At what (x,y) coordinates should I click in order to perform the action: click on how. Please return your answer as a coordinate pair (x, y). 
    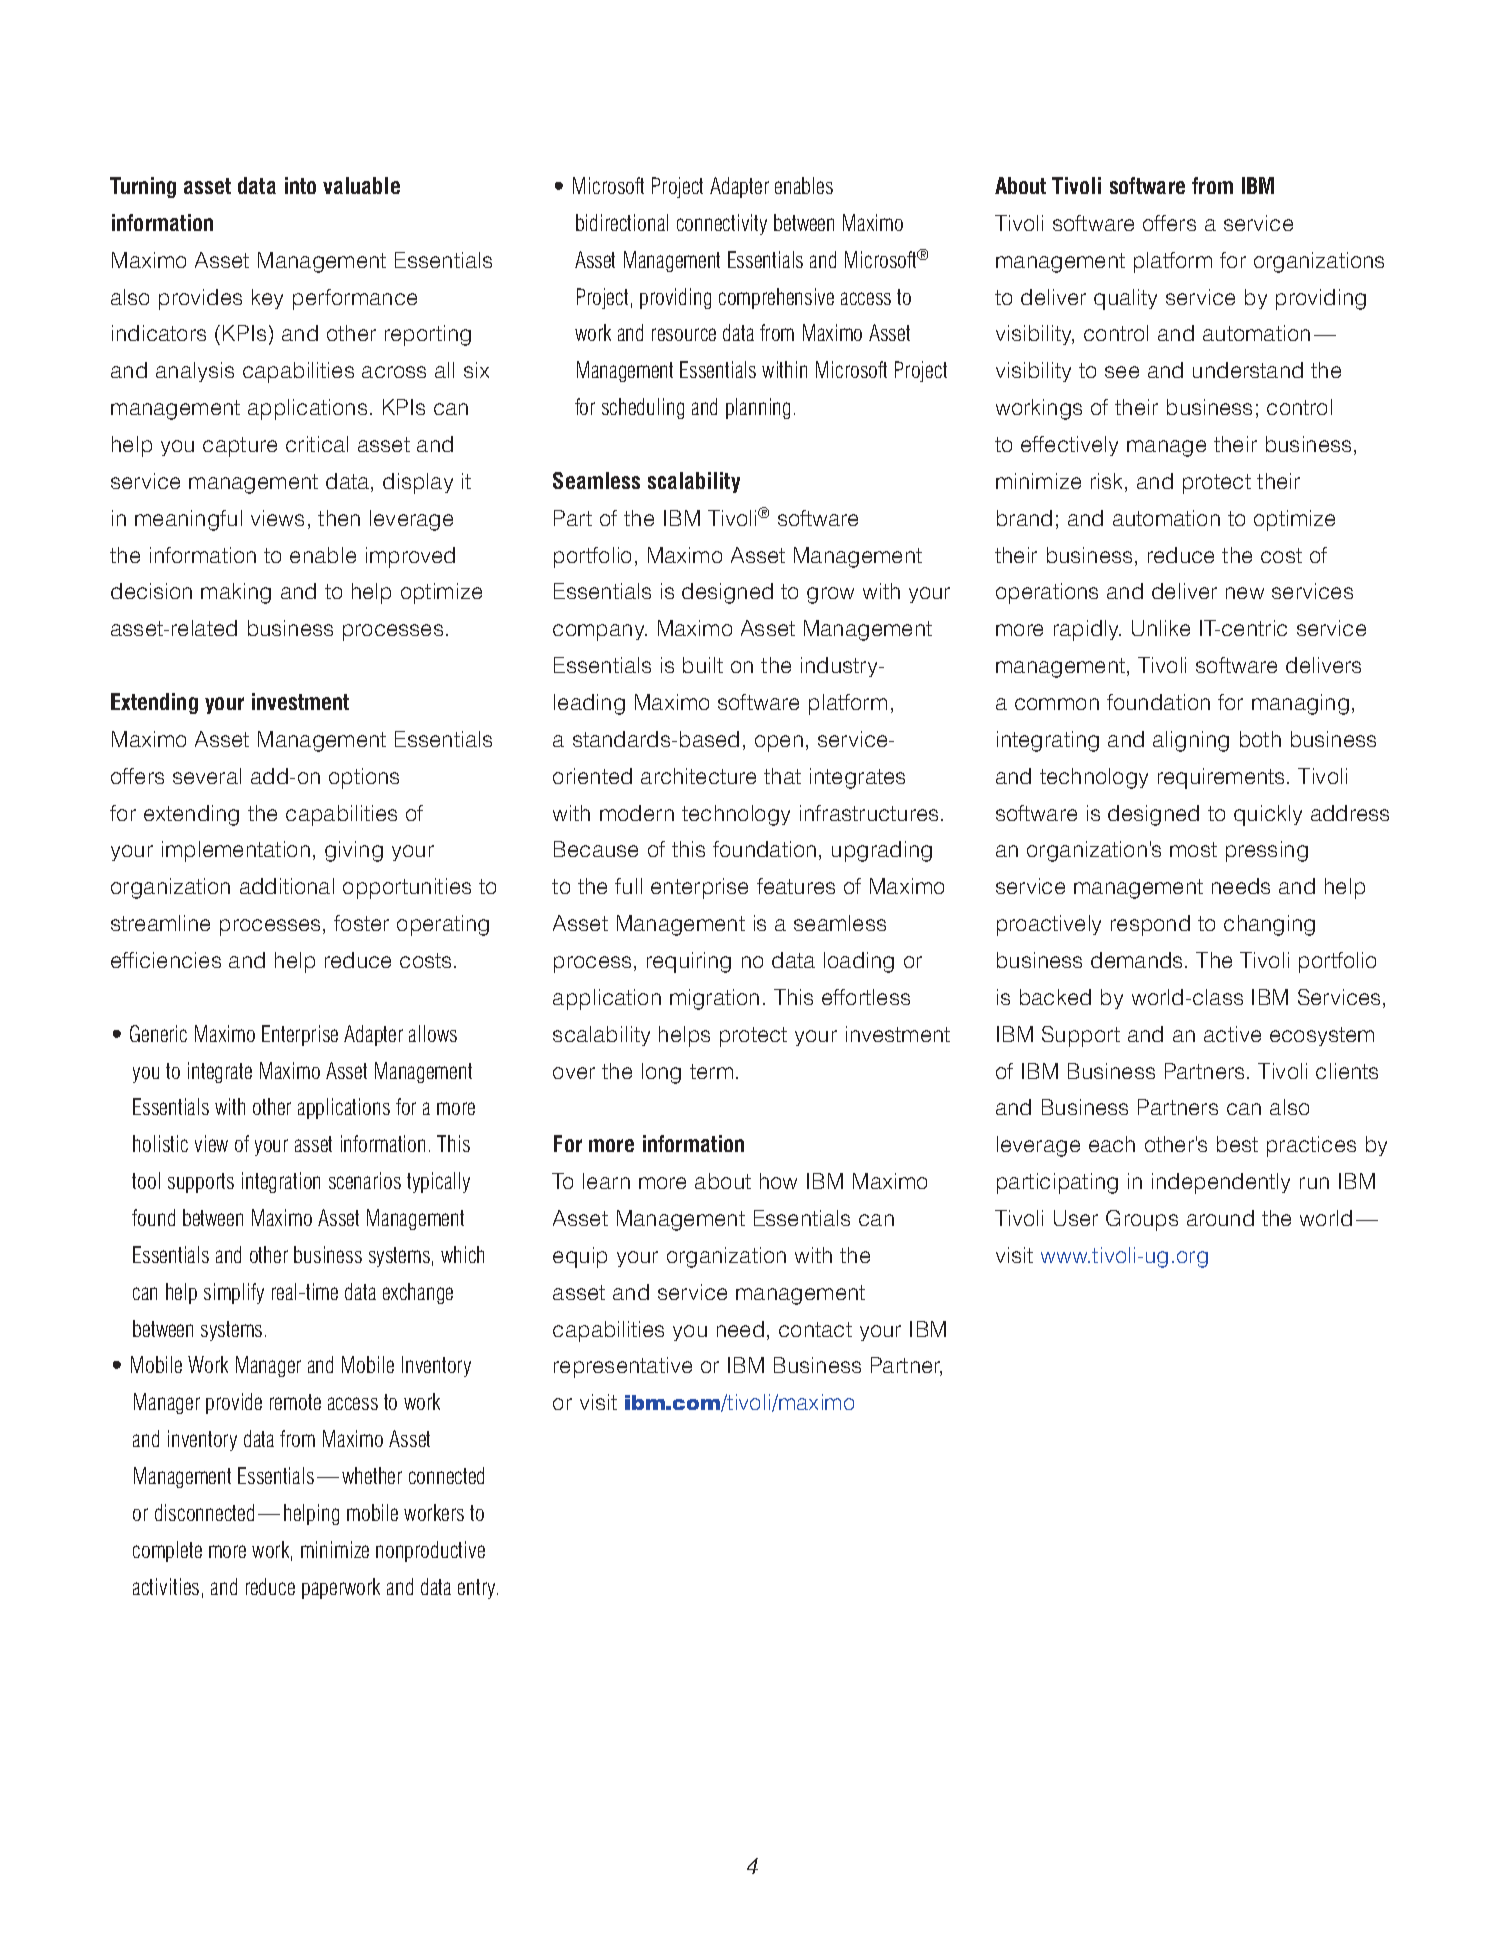
    Looking at the image, I should click on (778, 1181).
